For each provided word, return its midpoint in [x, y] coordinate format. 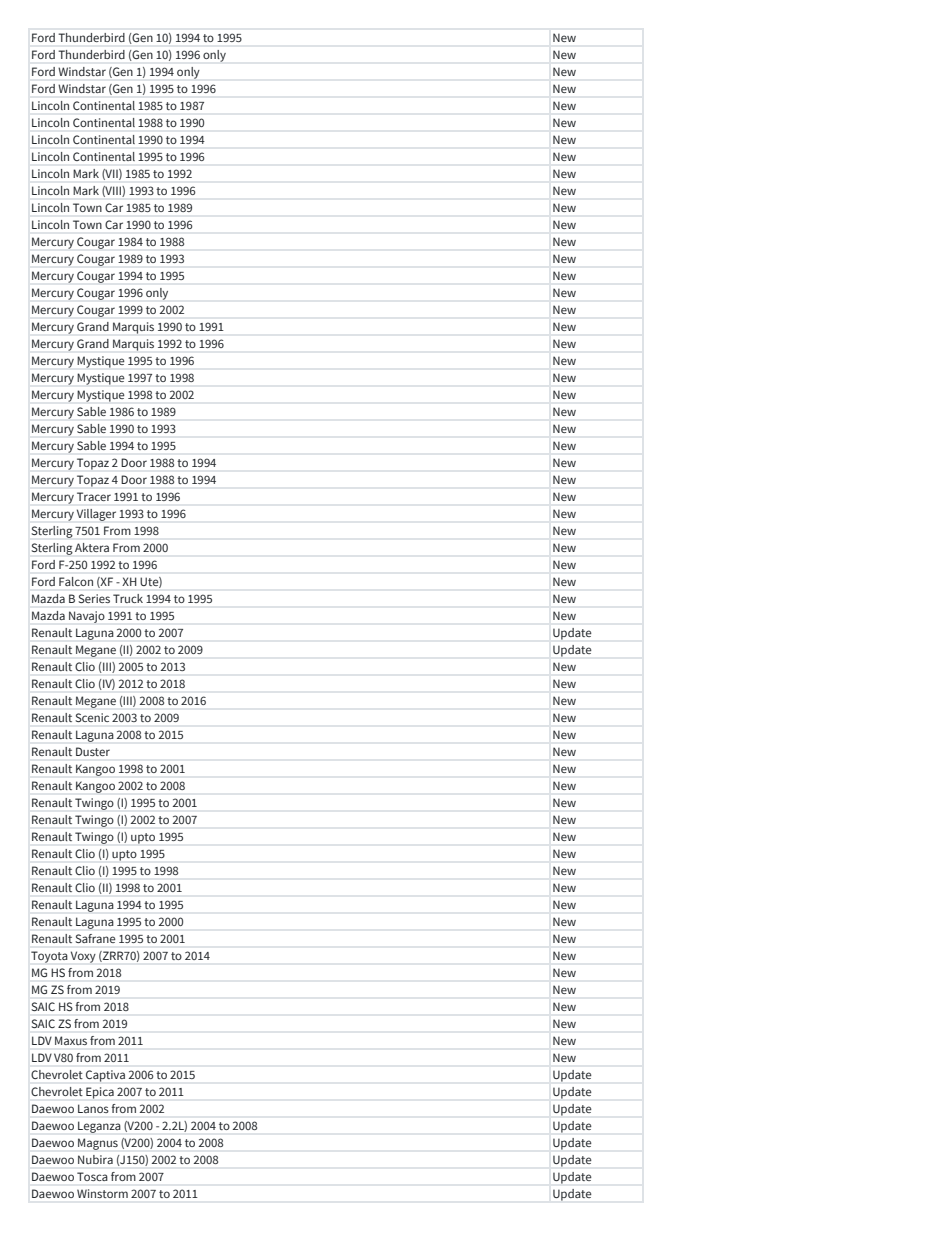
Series [94, 598]
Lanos [93, 1109]
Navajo [87, 617]
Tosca [92, 1176]
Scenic [92, 717]
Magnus [98, 1144]
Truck [128, 598]
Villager [96, 515]
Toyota [49, 957]
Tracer [94, 496]
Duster [93, 751]
